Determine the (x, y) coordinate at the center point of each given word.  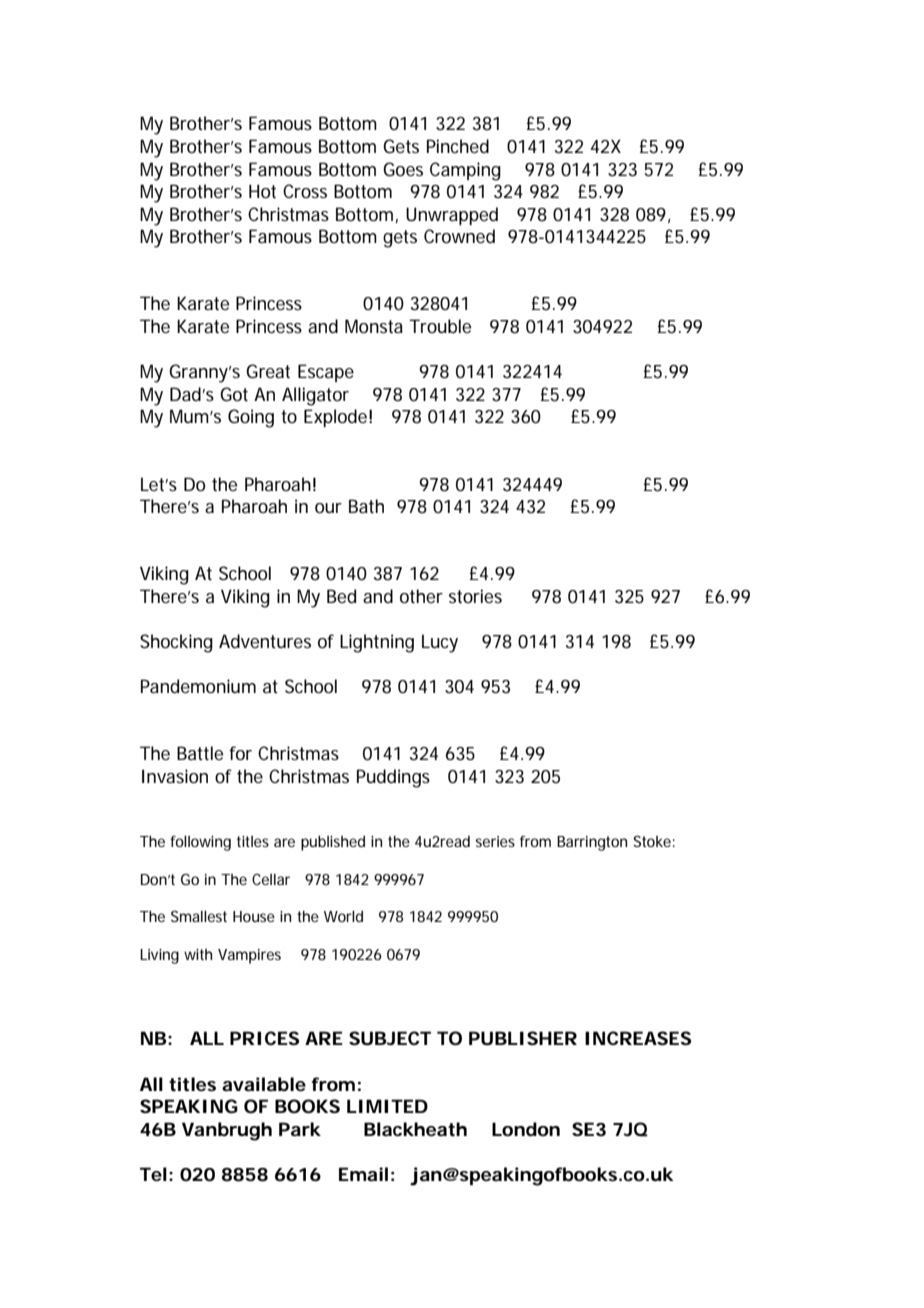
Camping (465, 171)
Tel (153, 1174)
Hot (262, 191)
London (526, 1129)
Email (363, 1174)
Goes (403, 169)
